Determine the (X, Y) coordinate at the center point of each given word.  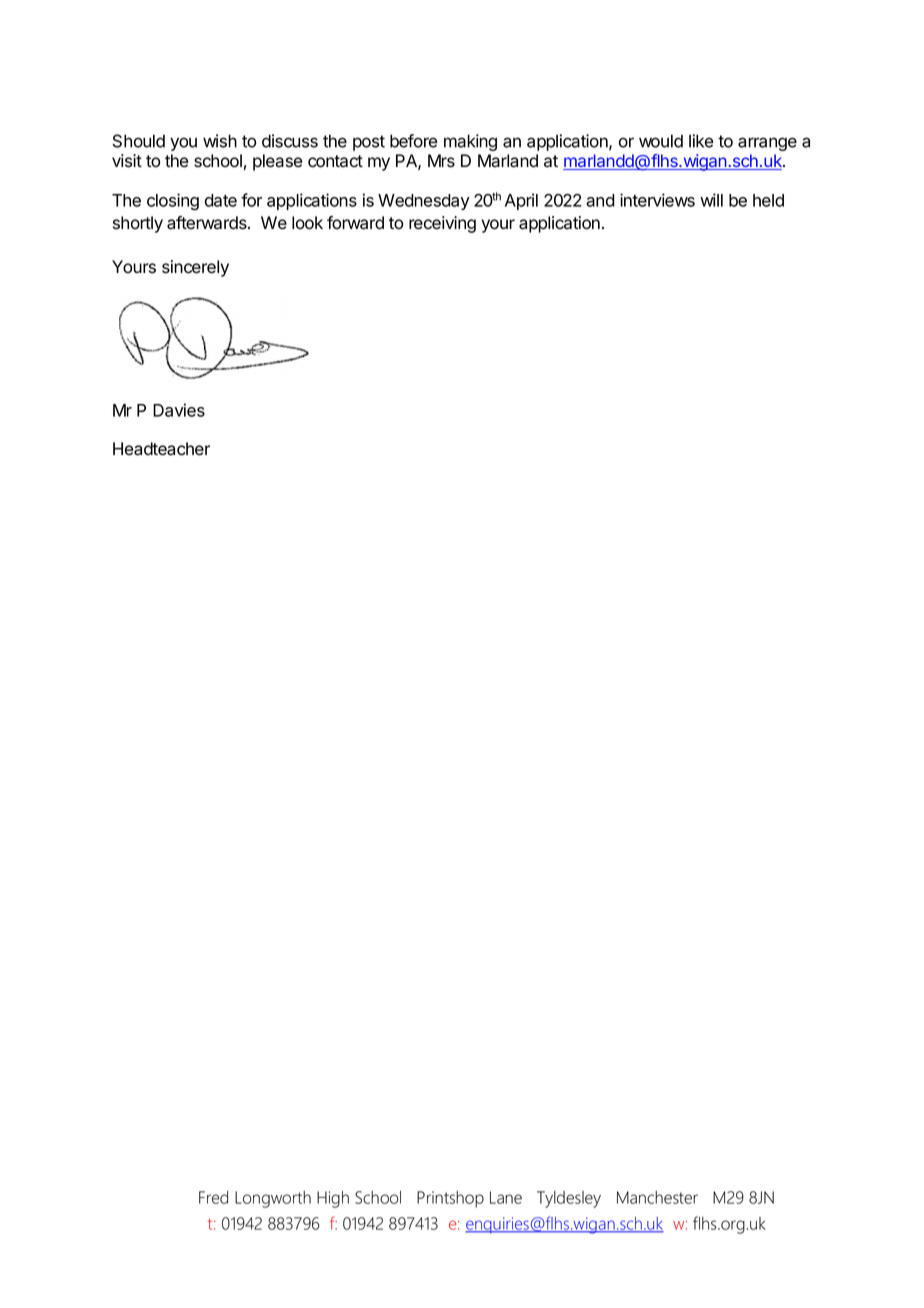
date (221, 200)
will (711, 200)
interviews (657, 200)
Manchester (657, 1197)
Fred (213, 1197)
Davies (179, 410)
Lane (506, 1197)
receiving (442, 224)
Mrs (441, 161)
